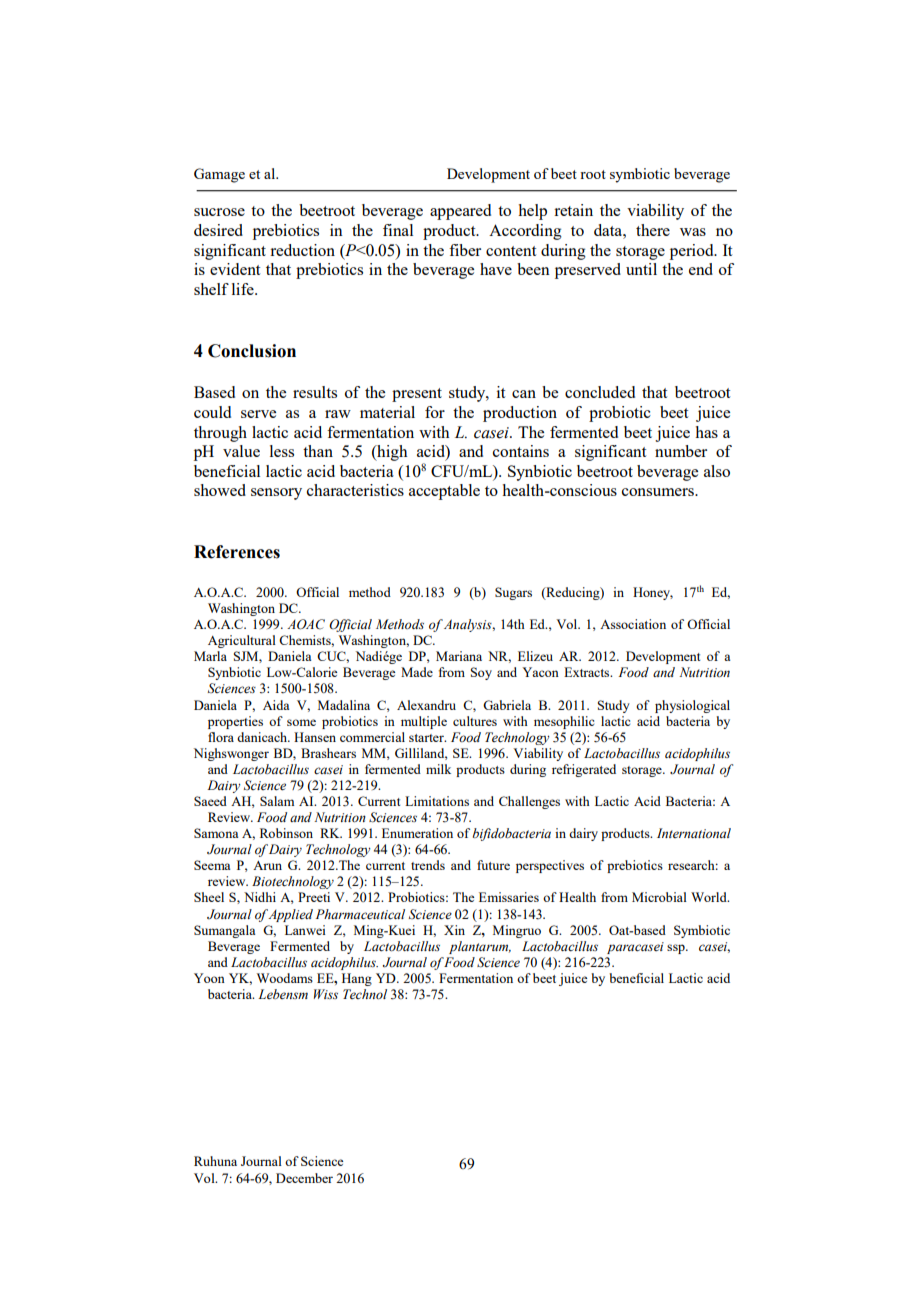 The image size is (924, 1308). I want to click on fiber, so click(465, 250).
